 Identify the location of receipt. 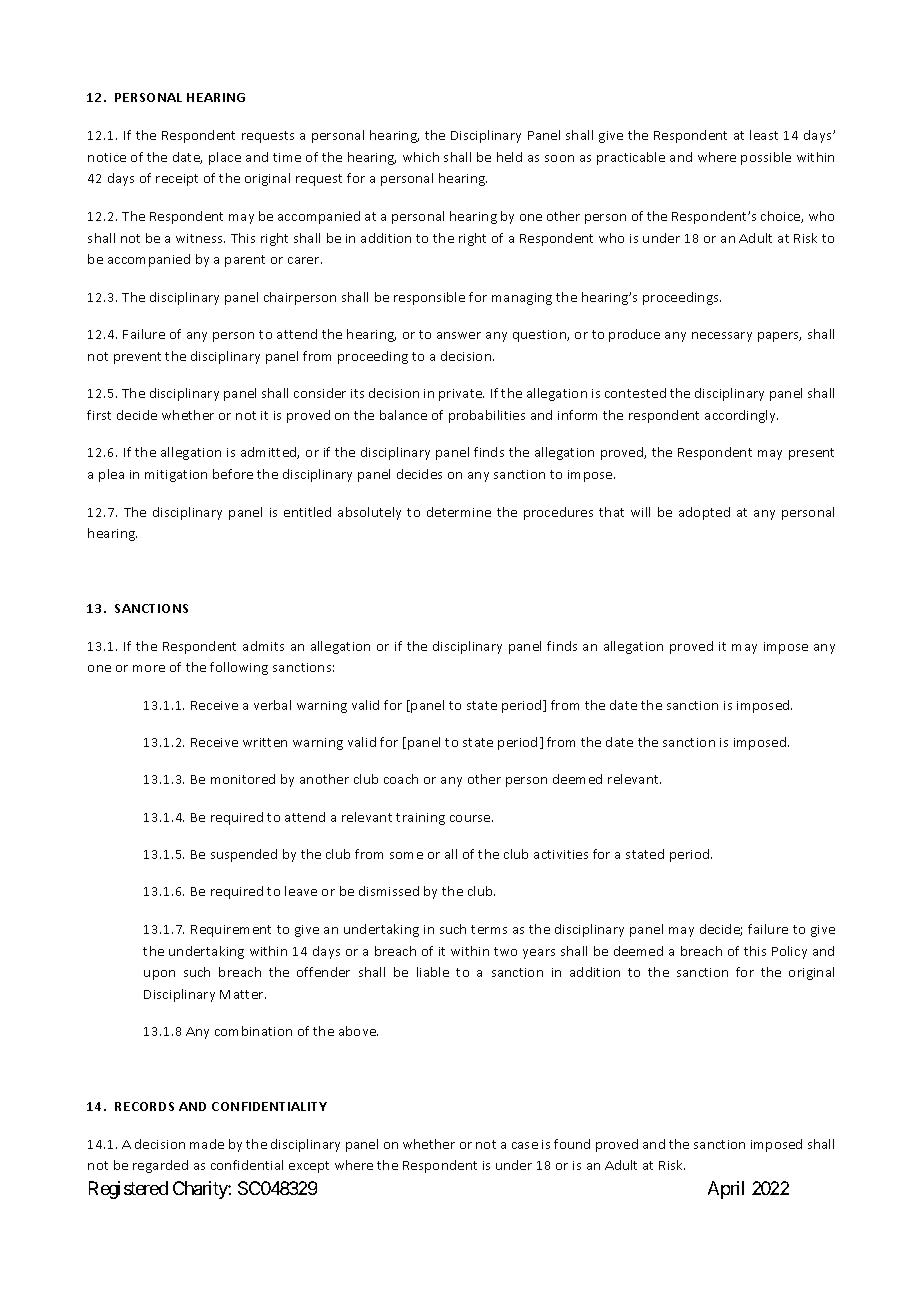
(177, 180).
